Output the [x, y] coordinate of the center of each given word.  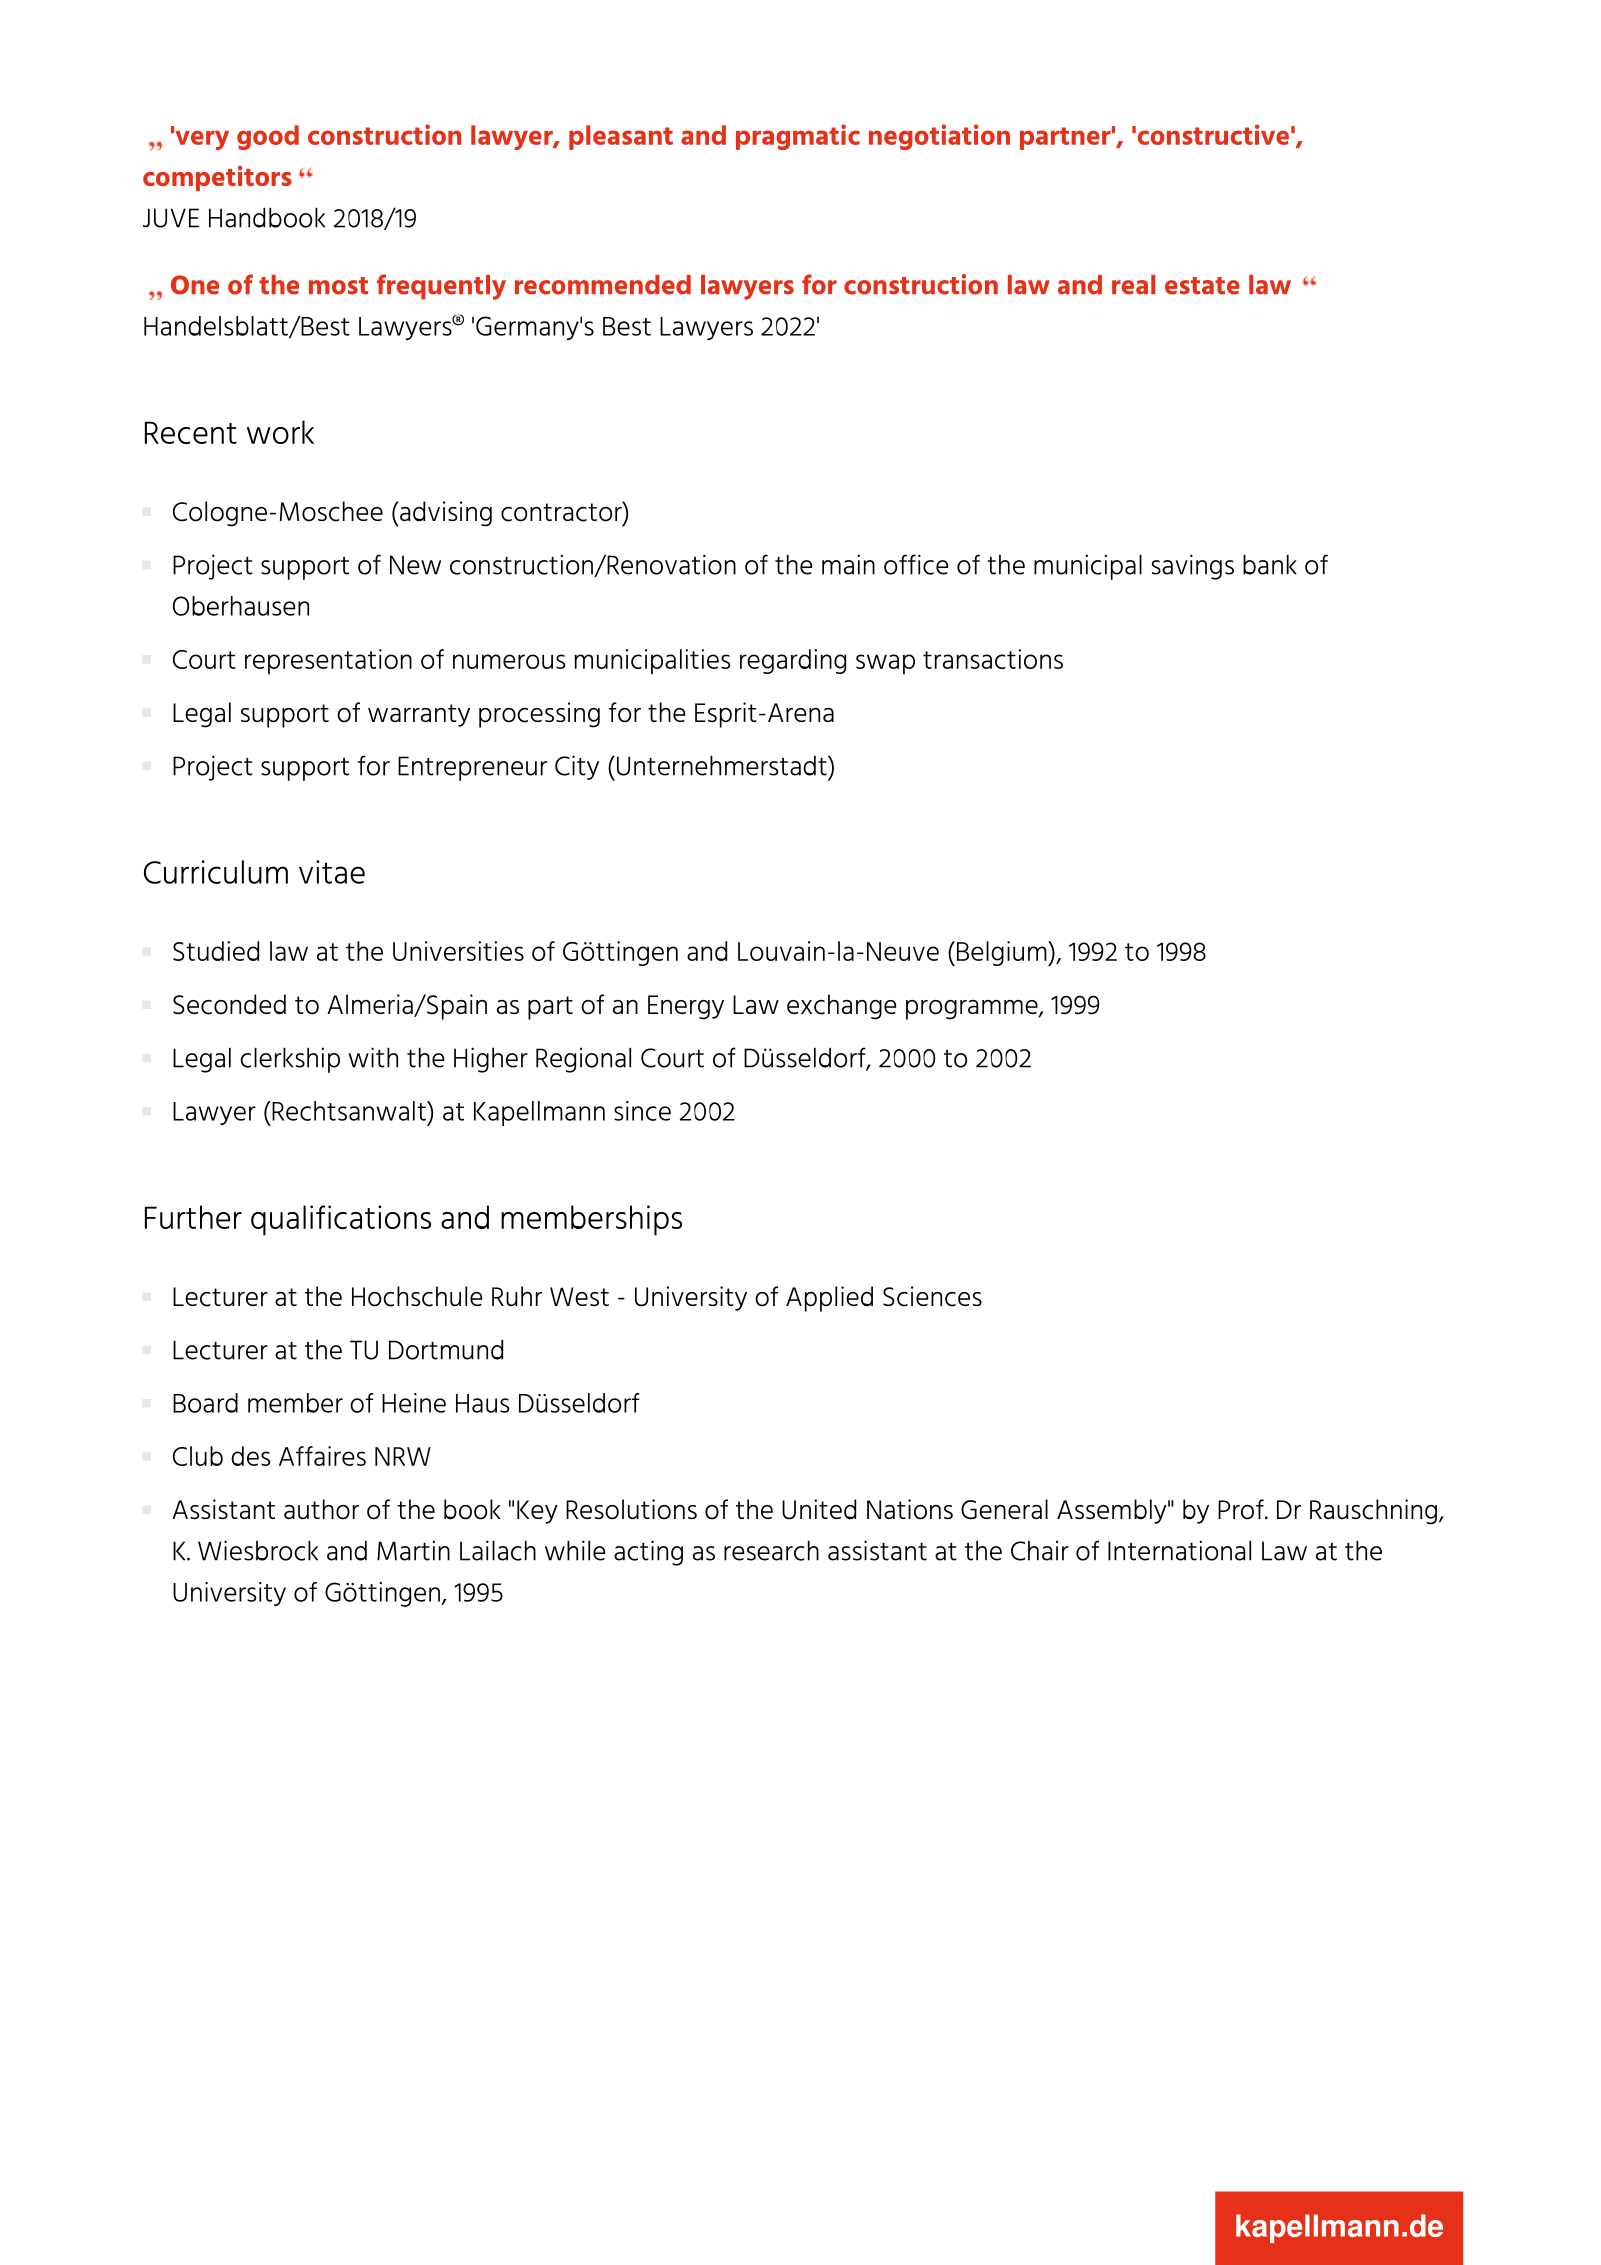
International [1179, 1550]
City [577, 767]
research [771, 1551]
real [1133, 285]
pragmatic [798, 137]
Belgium [1003, 953]
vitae [332, 872]
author [321, 1509]
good [268, 137]
